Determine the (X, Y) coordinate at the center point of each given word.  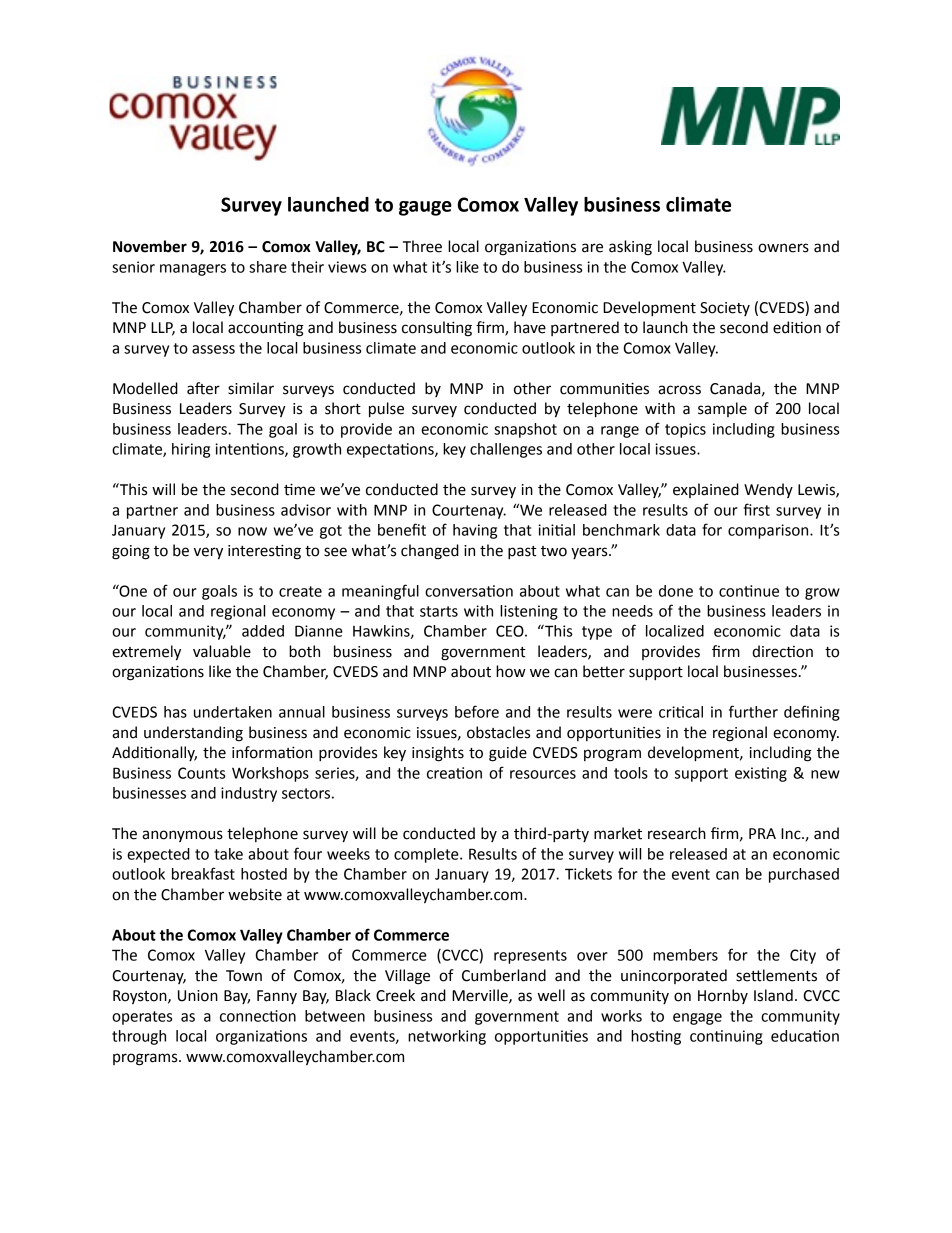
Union (198, 996)
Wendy (768, 490)
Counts (201, 773)
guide (508, 754)
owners (783, 248)
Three (422, 246)
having (475, 531)
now (252, 531)
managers (193, 270)
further (753, 711)
